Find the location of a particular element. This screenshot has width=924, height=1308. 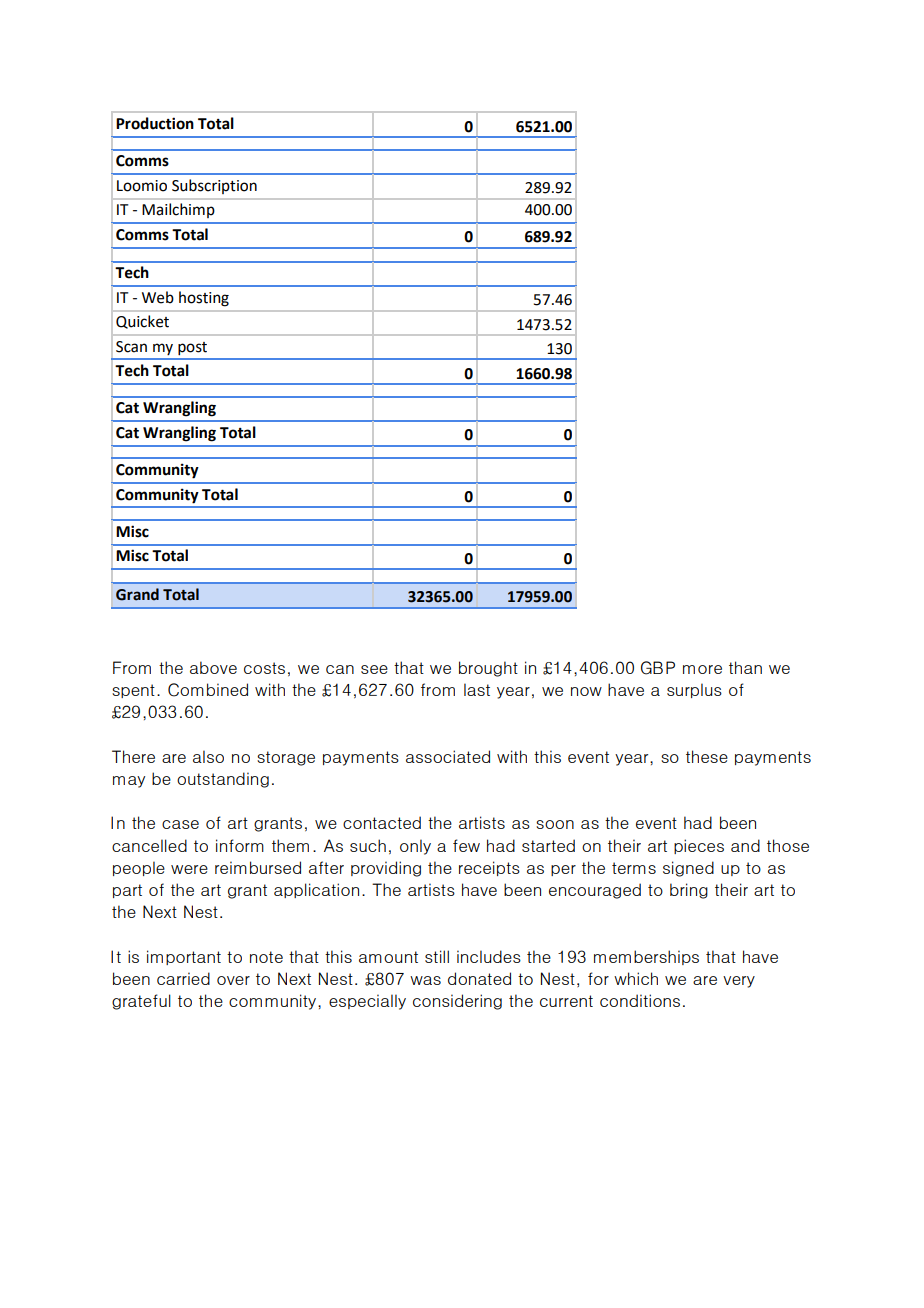

carried is located at coordinates (183, 978).
